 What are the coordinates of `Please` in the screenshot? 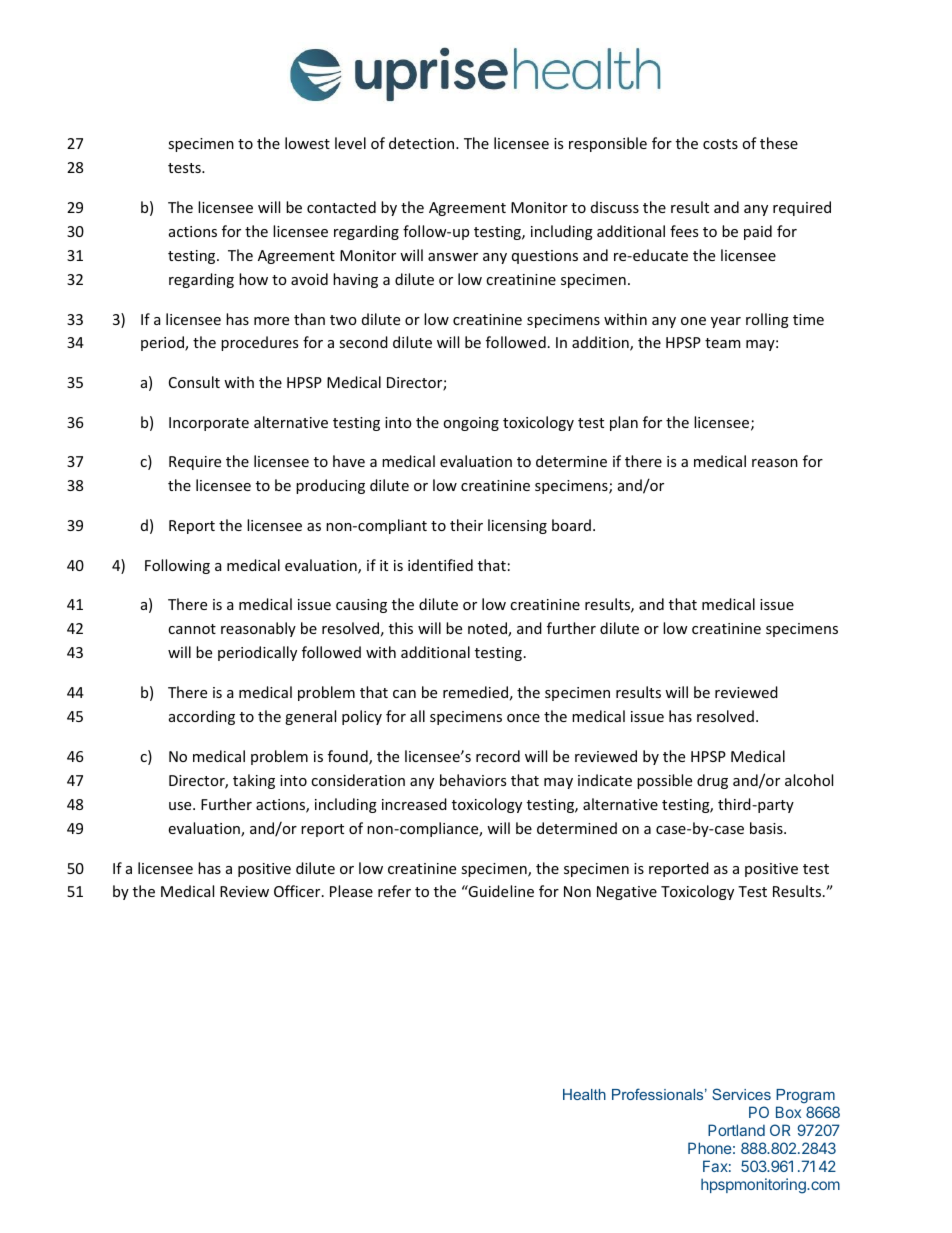 It's located at (351, 891).
